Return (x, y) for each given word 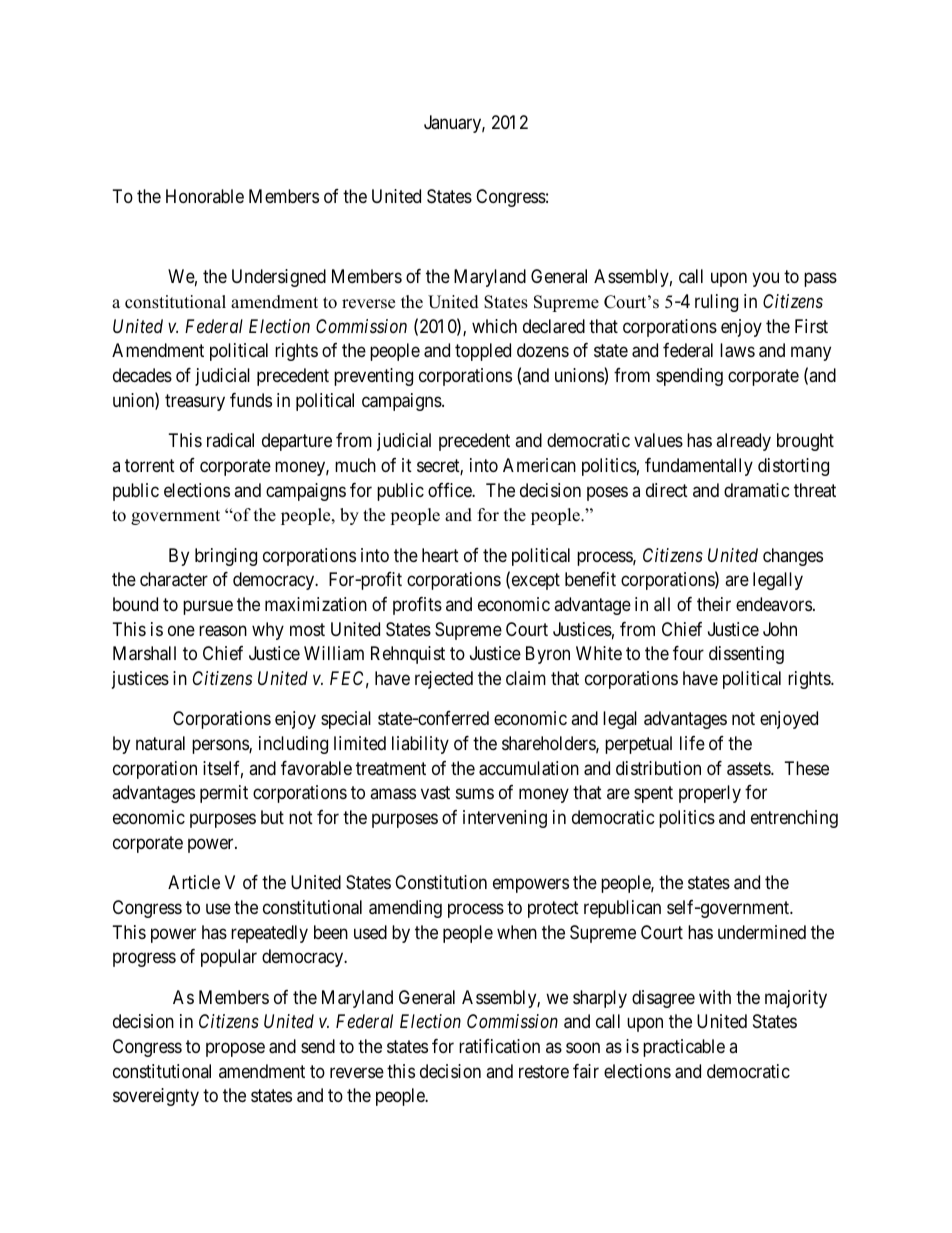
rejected (444, 680)
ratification (499, 1046)
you (765, 280)
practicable (684, 1048)
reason (223, 630)
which (494, 326)
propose (235, 1049)
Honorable (205, 196)
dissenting (746, 655)
